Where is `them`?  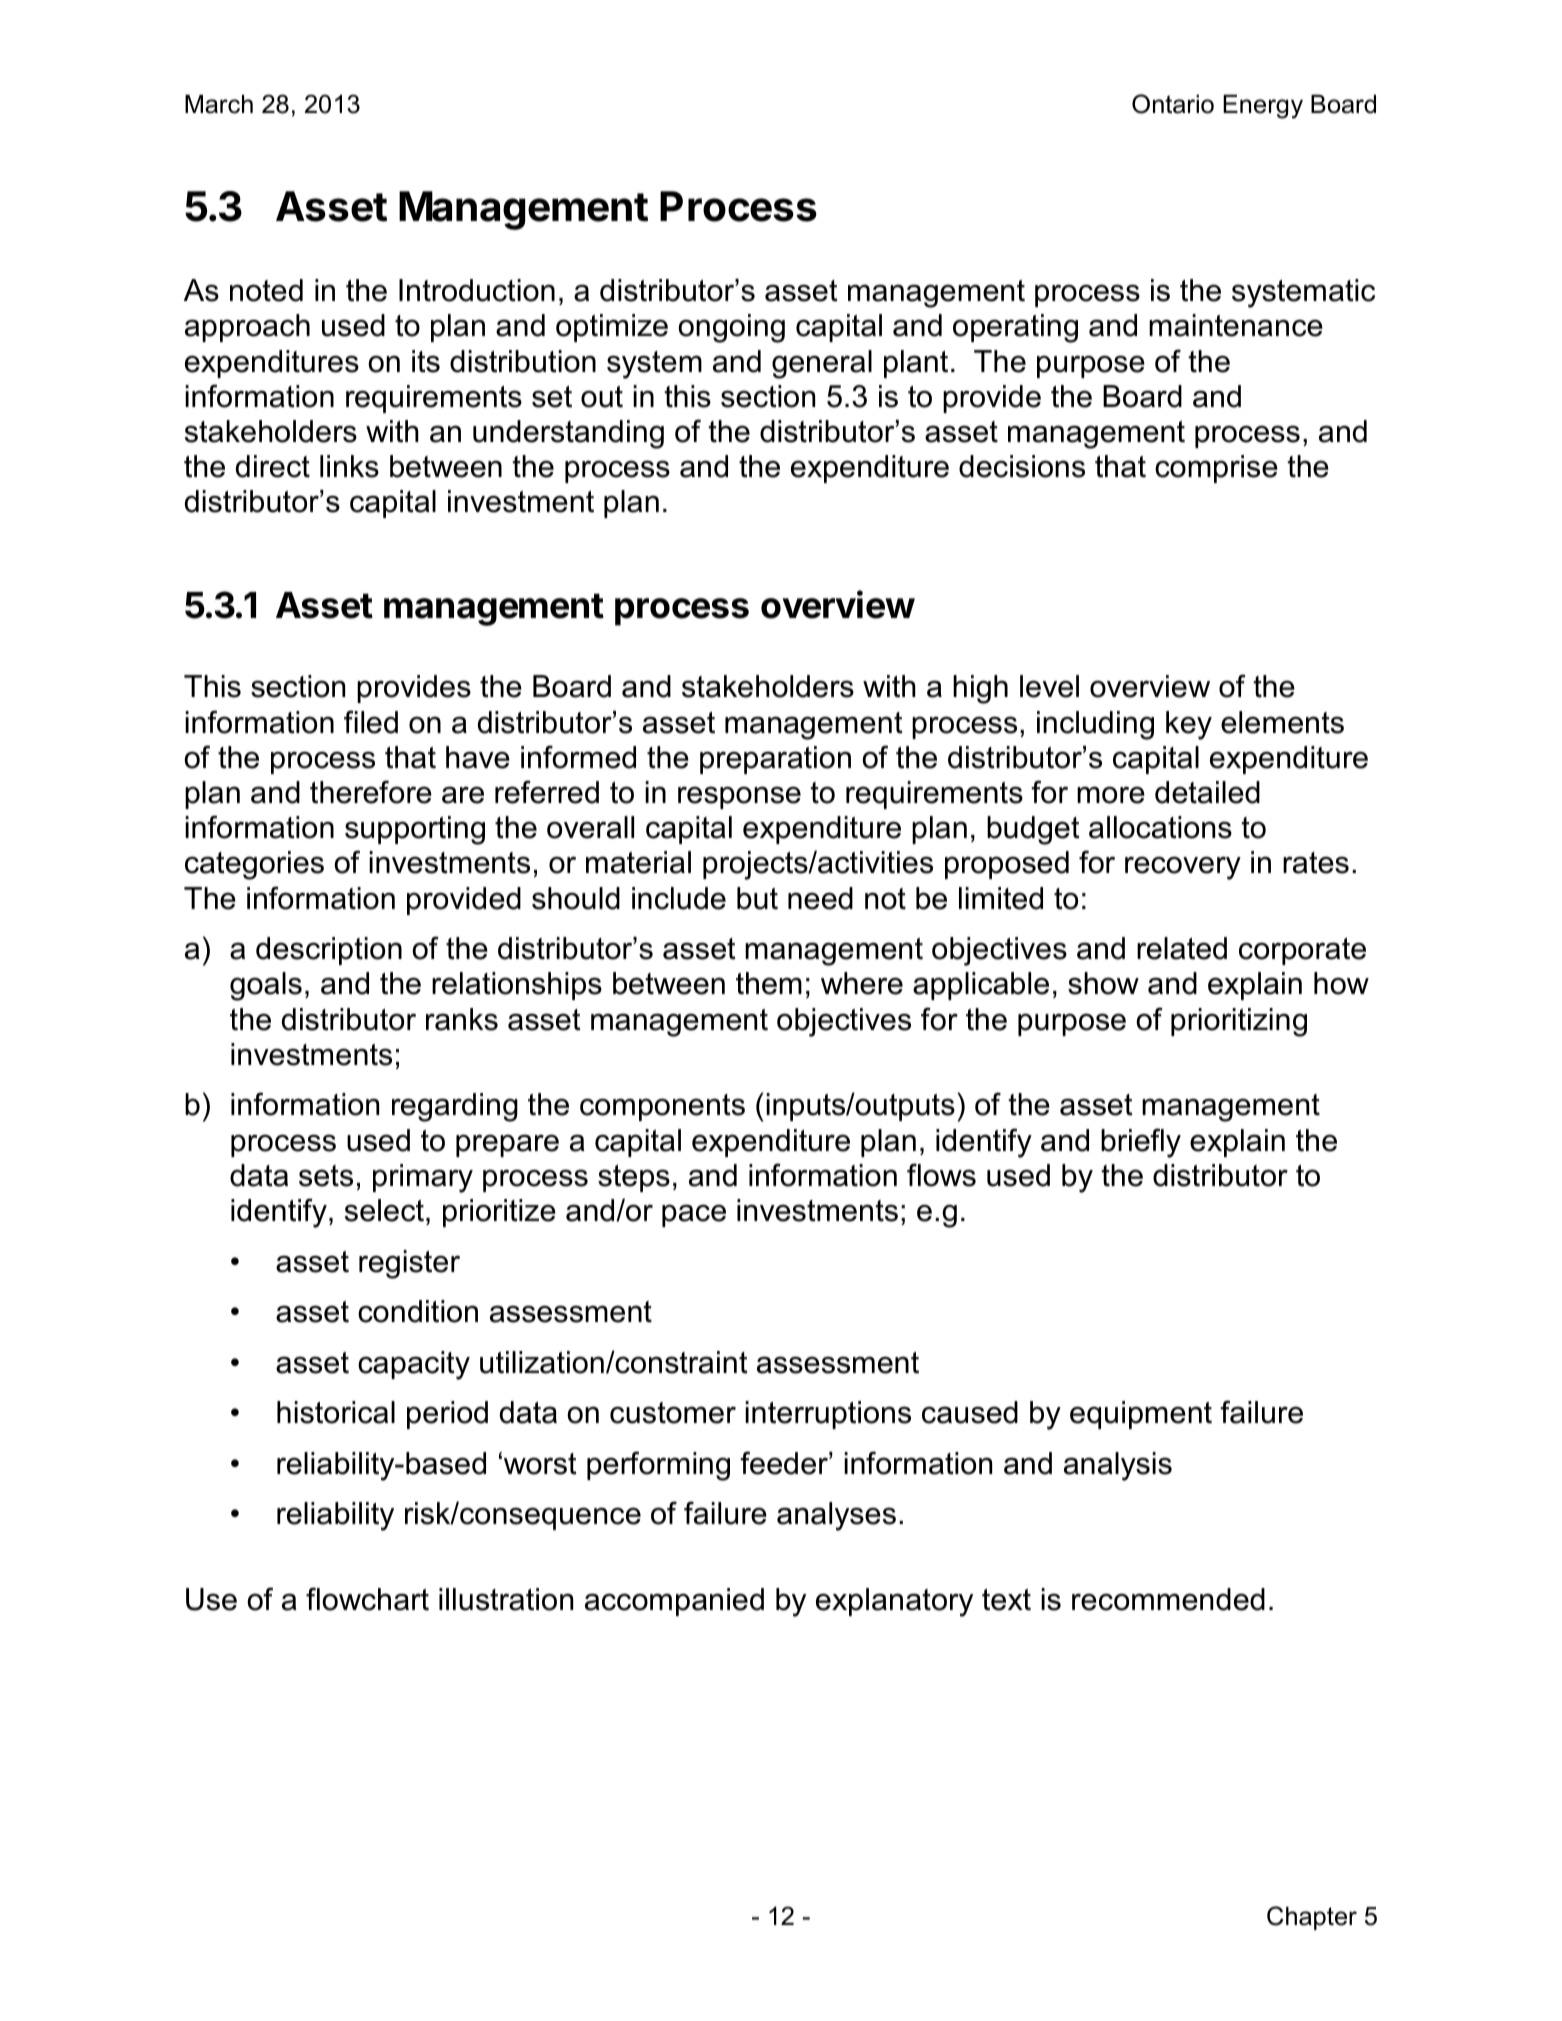 them is located at coordinates (769, 983).
